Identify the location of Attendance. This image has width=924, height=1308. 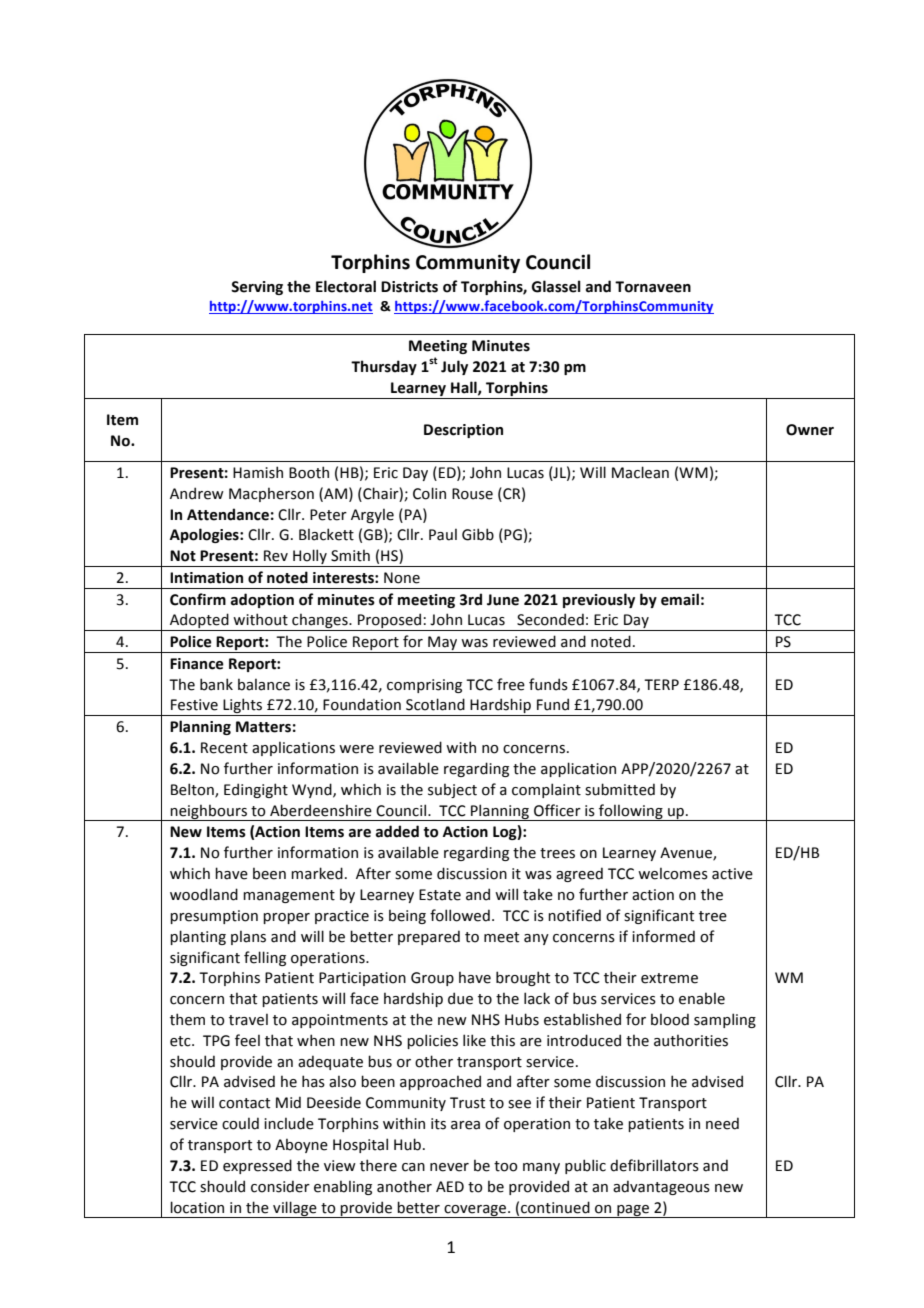
(228, 514).
